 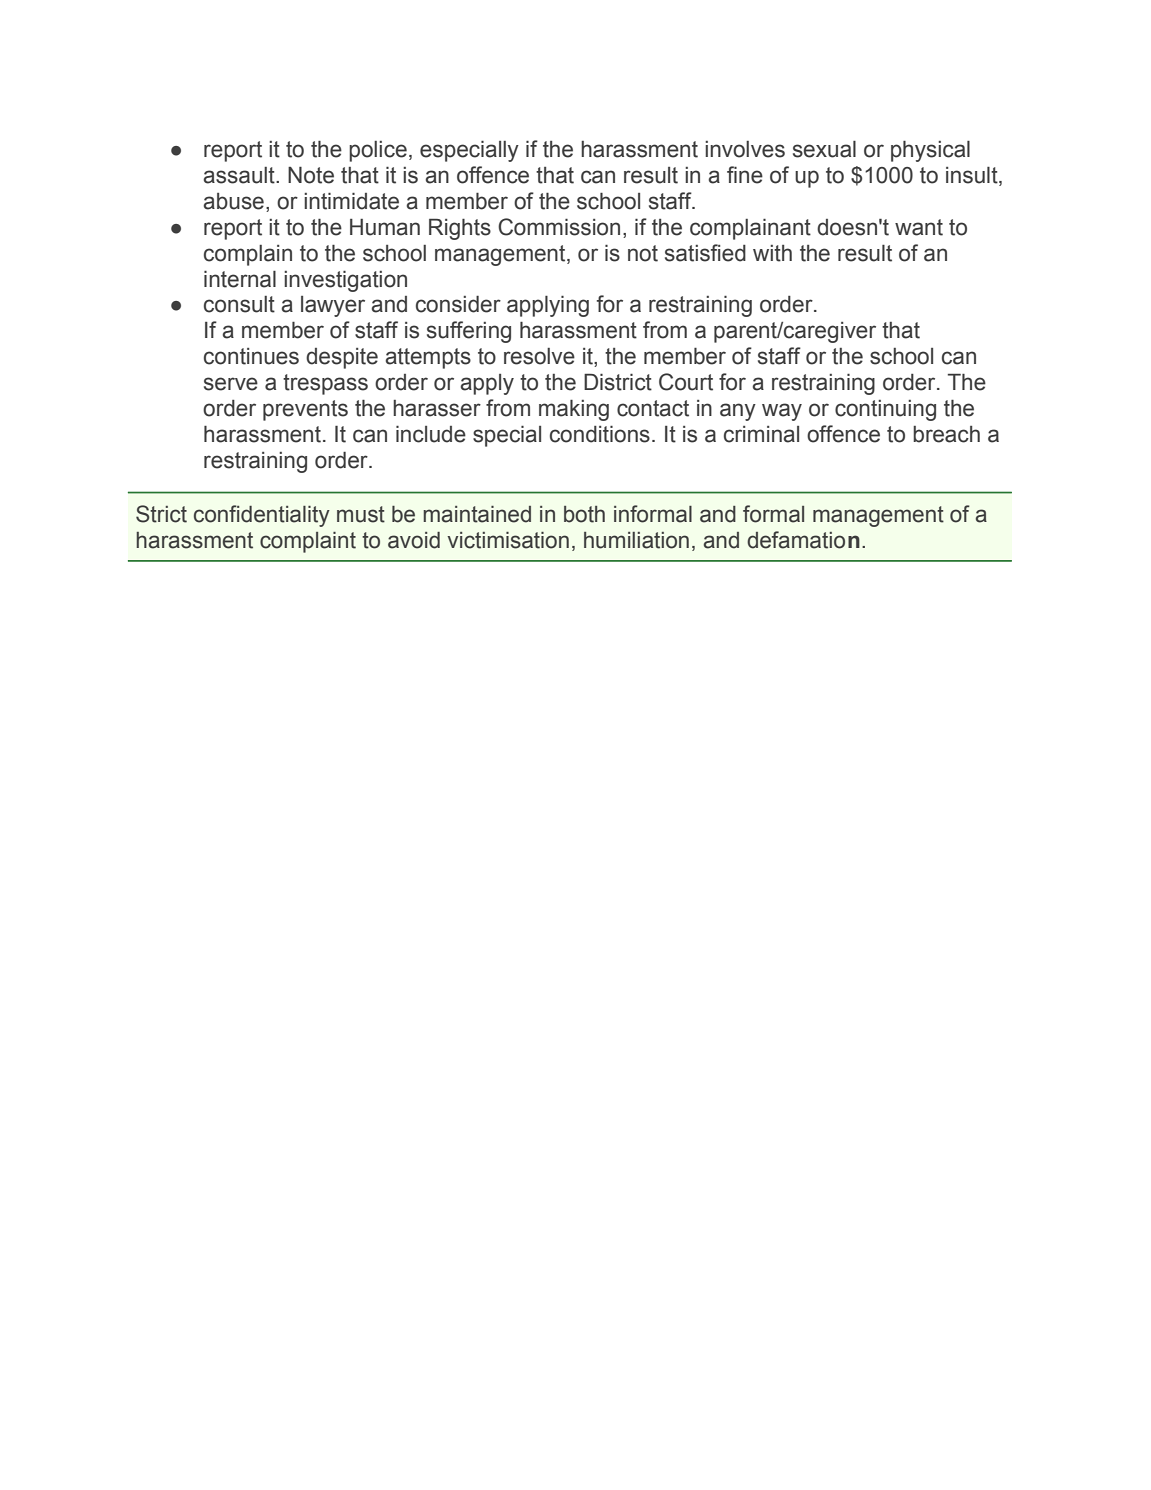 What do you see at coordinates (311, 175) in the document?
I see `Note` at bounding box center [311, 175].
